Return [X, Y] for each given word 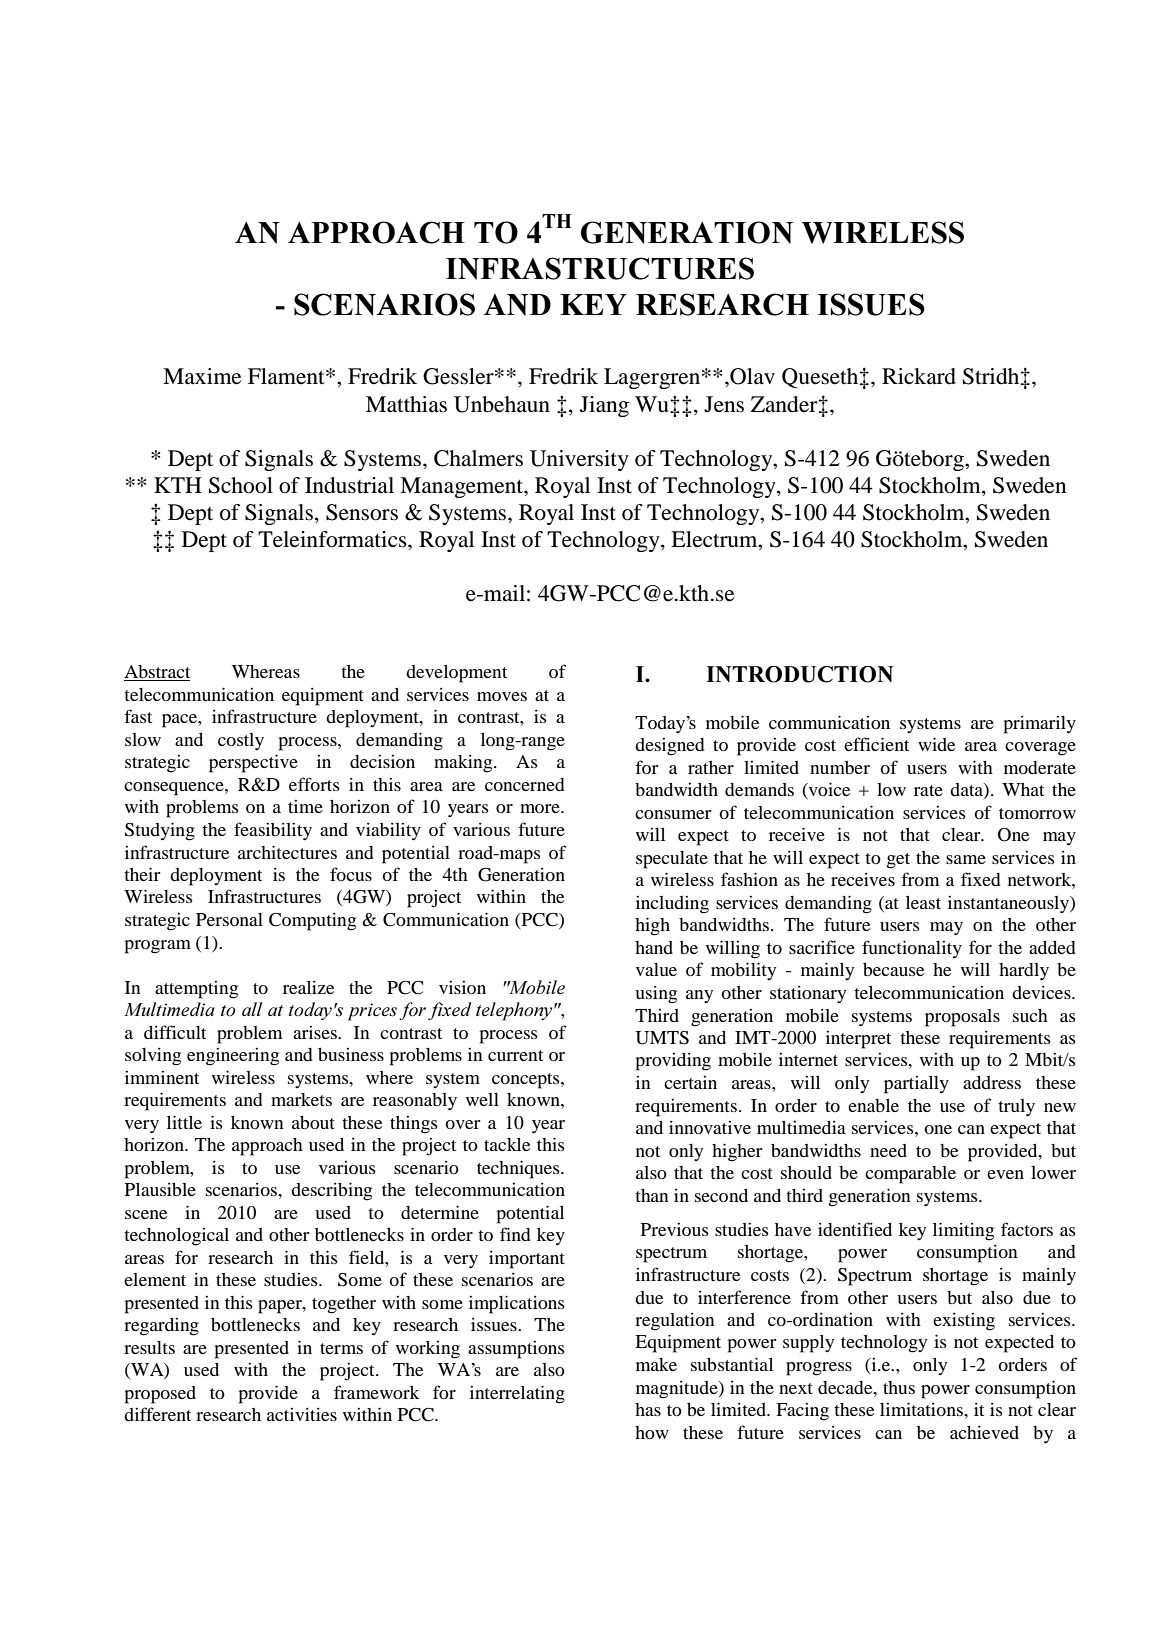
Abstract [157, 673]
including [672, 905]
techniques [519, 1169]
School [241, 485]
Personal [229, 919]
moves [502, 696]
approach [267, 1147]
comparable [910, 1175]
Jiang [604, 406]
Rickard [919, 376]
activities [302, 1414]
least [923, 902]
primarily [1040, 725]
